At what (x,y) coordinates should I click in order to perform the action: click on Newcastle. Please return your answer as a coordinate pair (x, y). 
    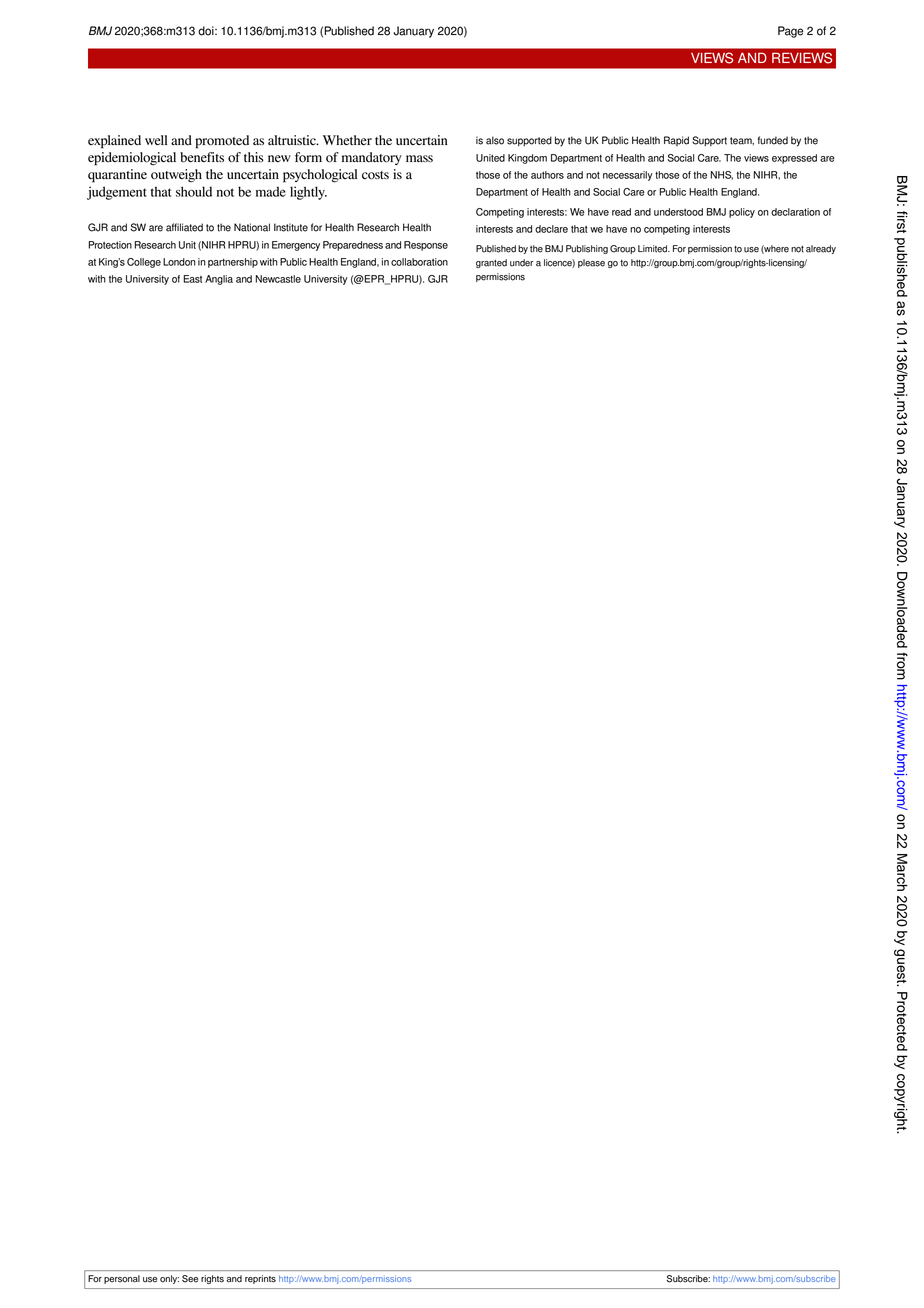
    Looking at the image, I should click on (278, 279).
